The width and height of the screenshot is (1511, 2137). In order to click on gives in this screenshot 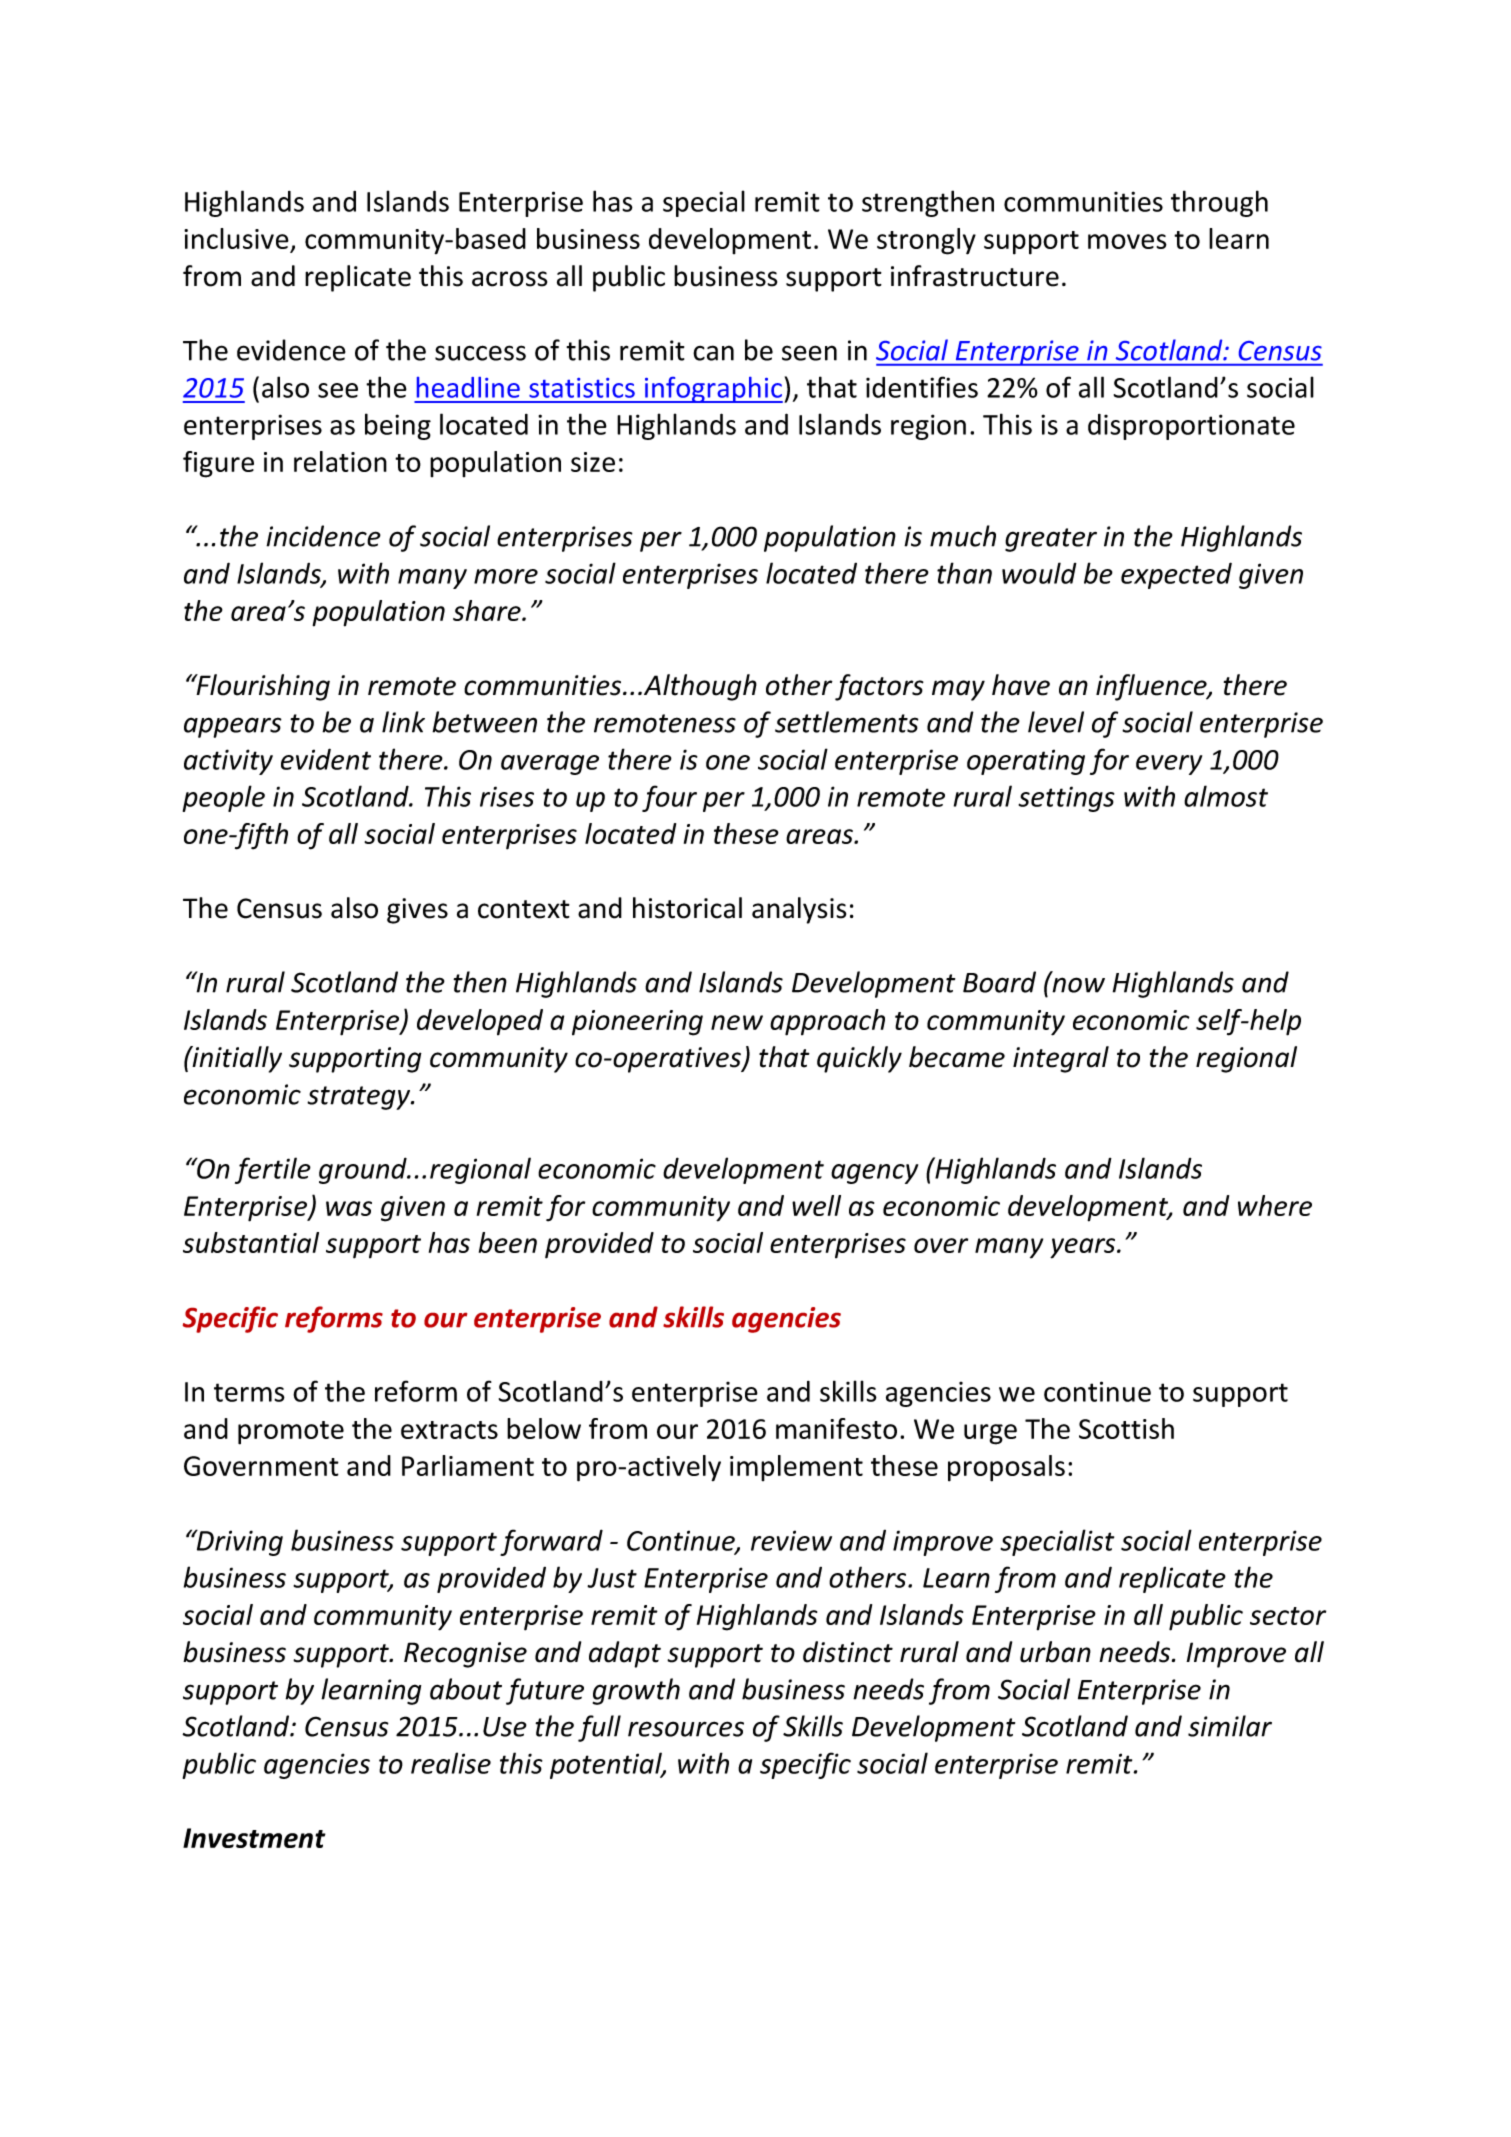, I will do `click(417, 911)`.
